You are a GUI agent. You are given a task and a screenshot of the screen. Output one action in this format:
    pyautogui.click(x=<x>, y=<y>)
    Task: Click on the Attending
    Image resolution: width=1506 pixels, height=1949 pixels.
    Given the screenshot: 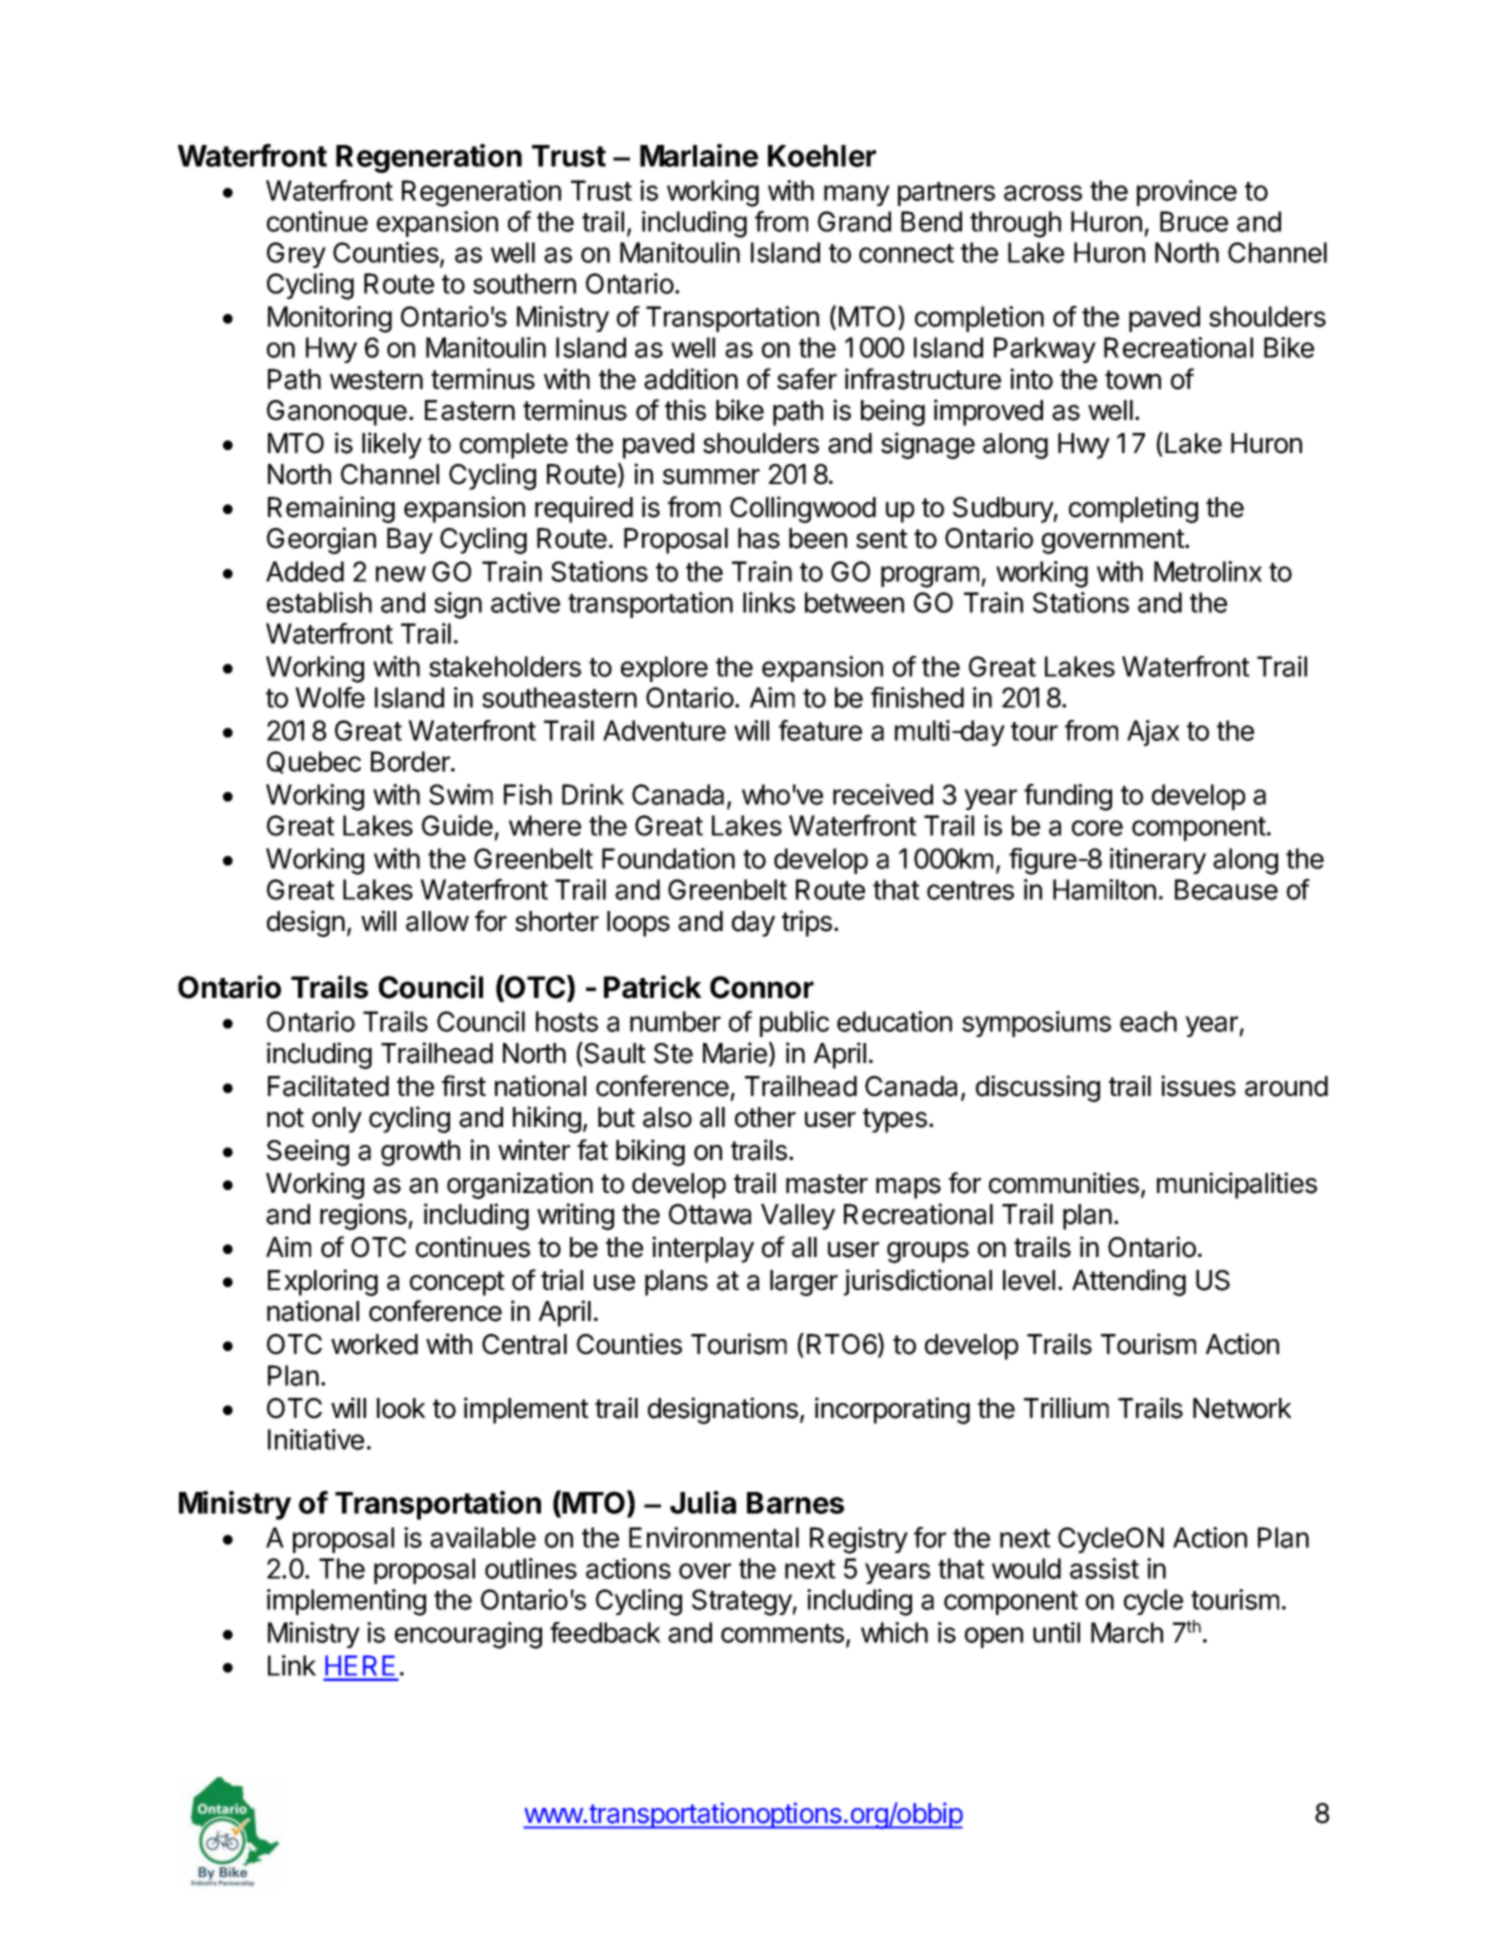 What is the action you would take?
    pyautogui.click(x=1129, y=1282)
